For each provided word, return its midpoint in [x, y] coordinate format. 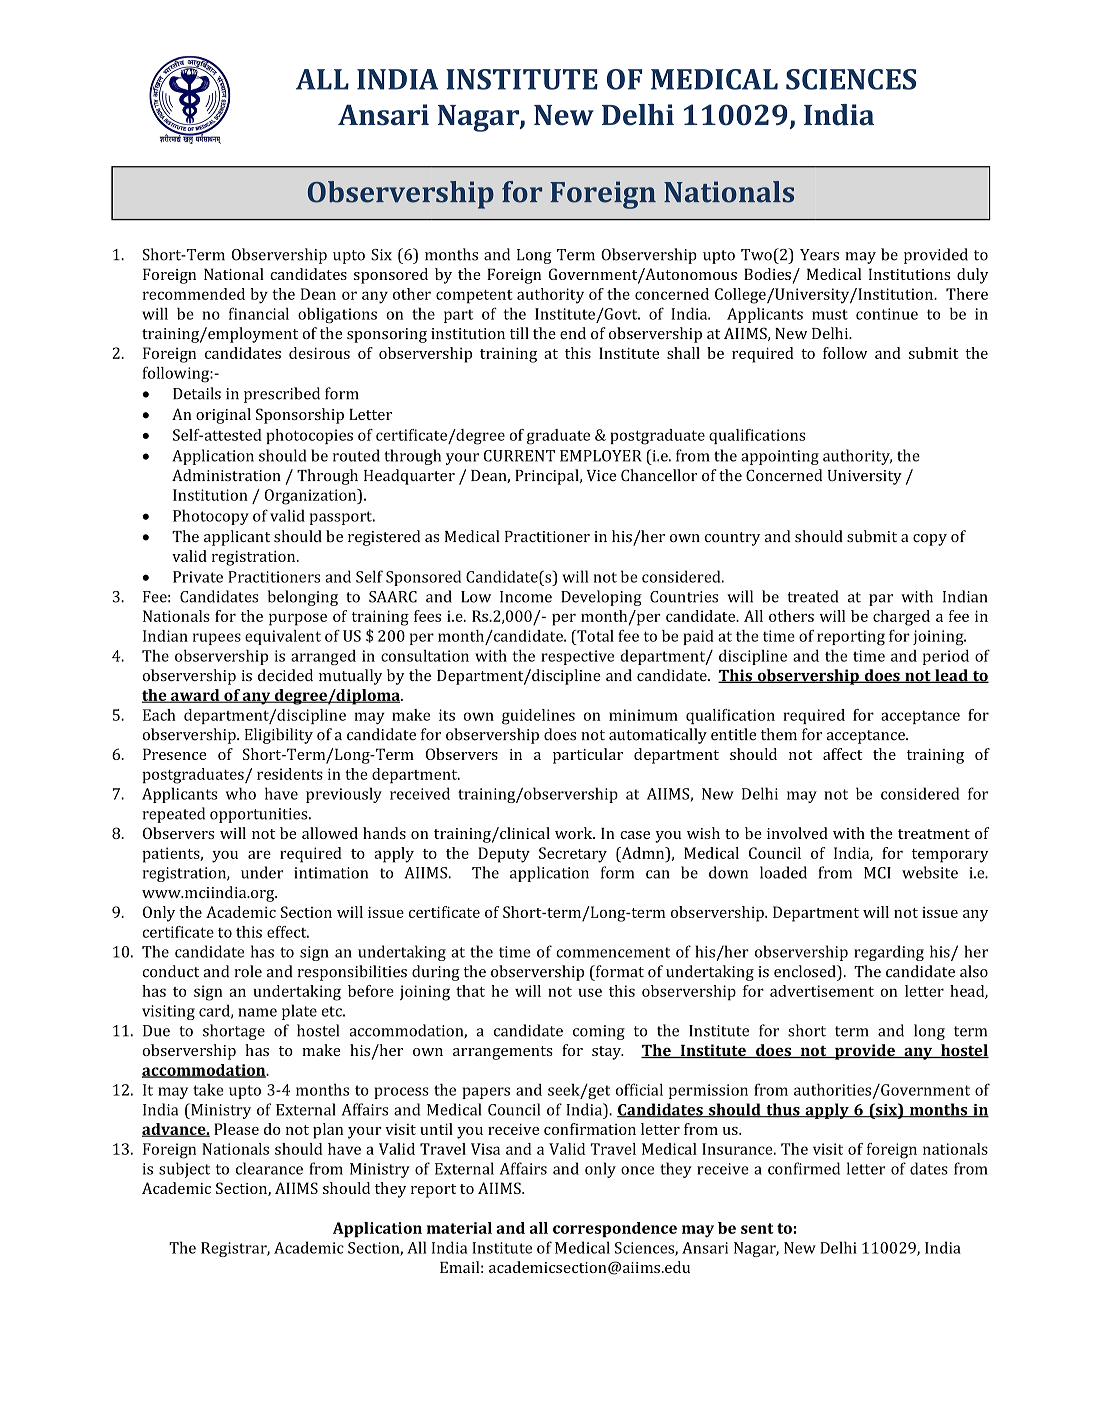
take [208, 1090]
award [195, 696]
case [635, 835]
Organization [311, 497]
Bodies [767, 274]
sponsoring [387, 335]
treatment [934, 834]
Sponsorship [300, 416]
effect [288, 932]
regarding [889, 953]
